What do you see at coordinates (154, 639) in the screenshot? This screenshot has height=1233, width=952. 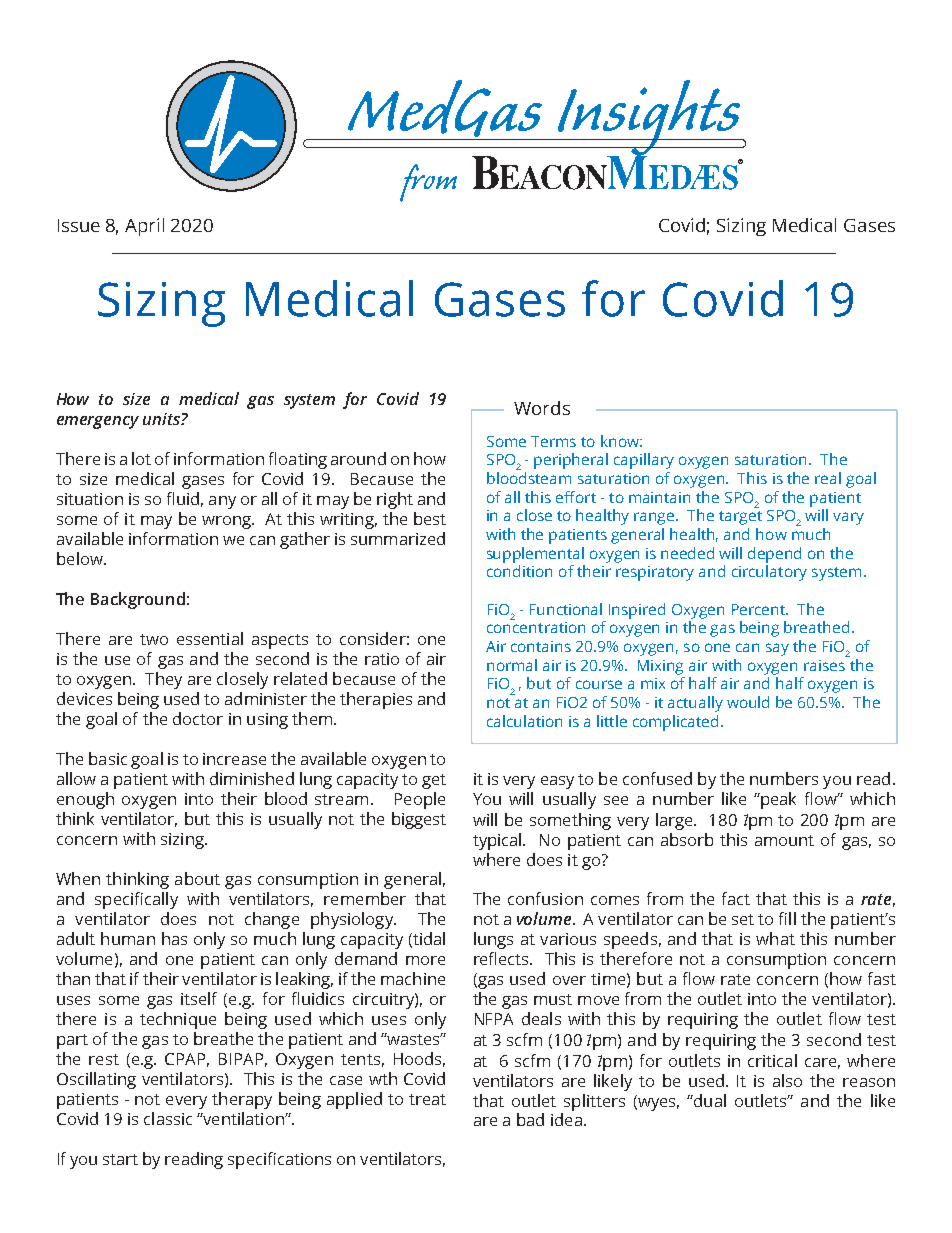 I see `two` at bounding box center [154, 639].
